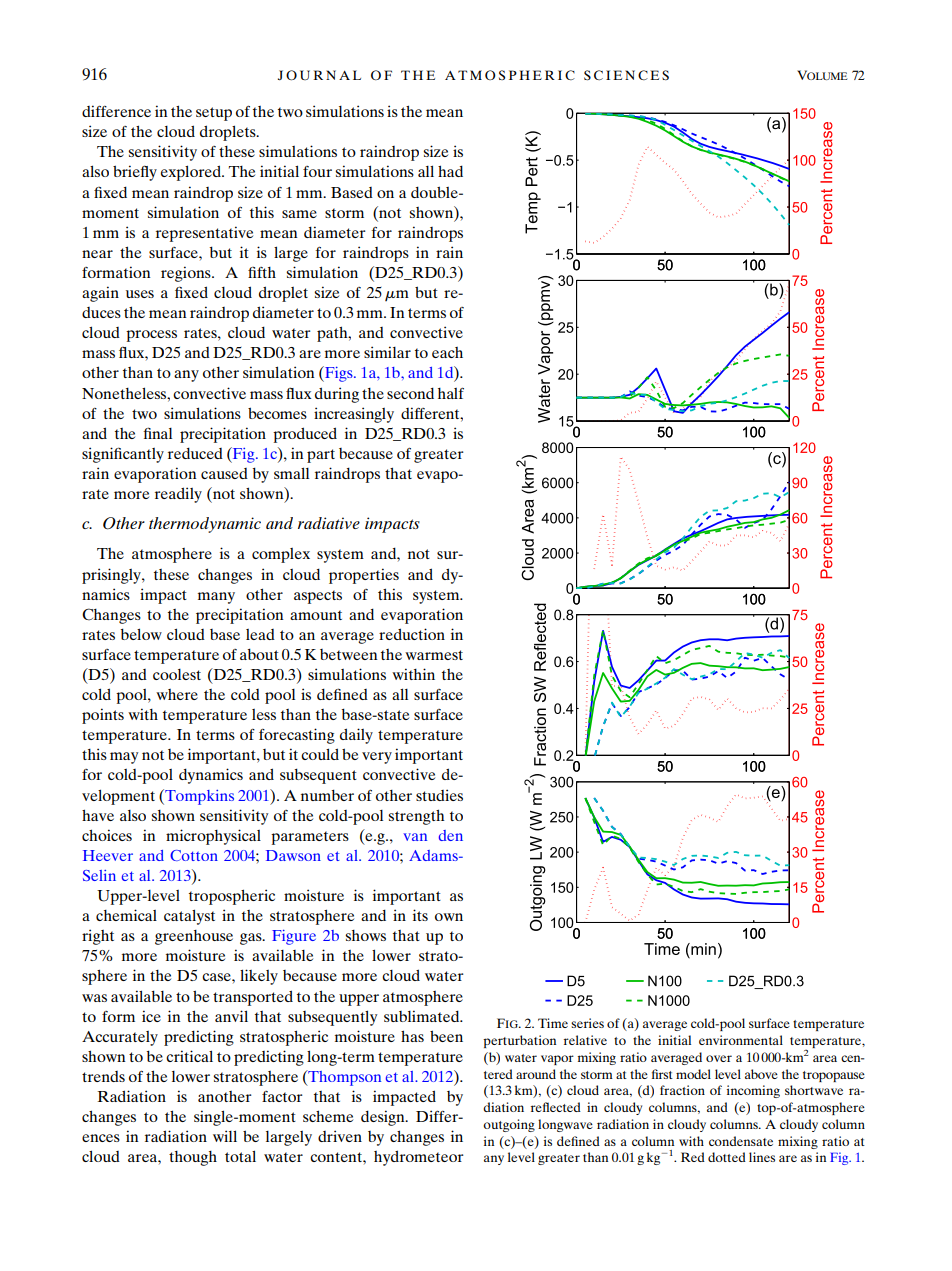  Describe the element at coordinates (439, 795) in the document. I see `studies` at that location.
